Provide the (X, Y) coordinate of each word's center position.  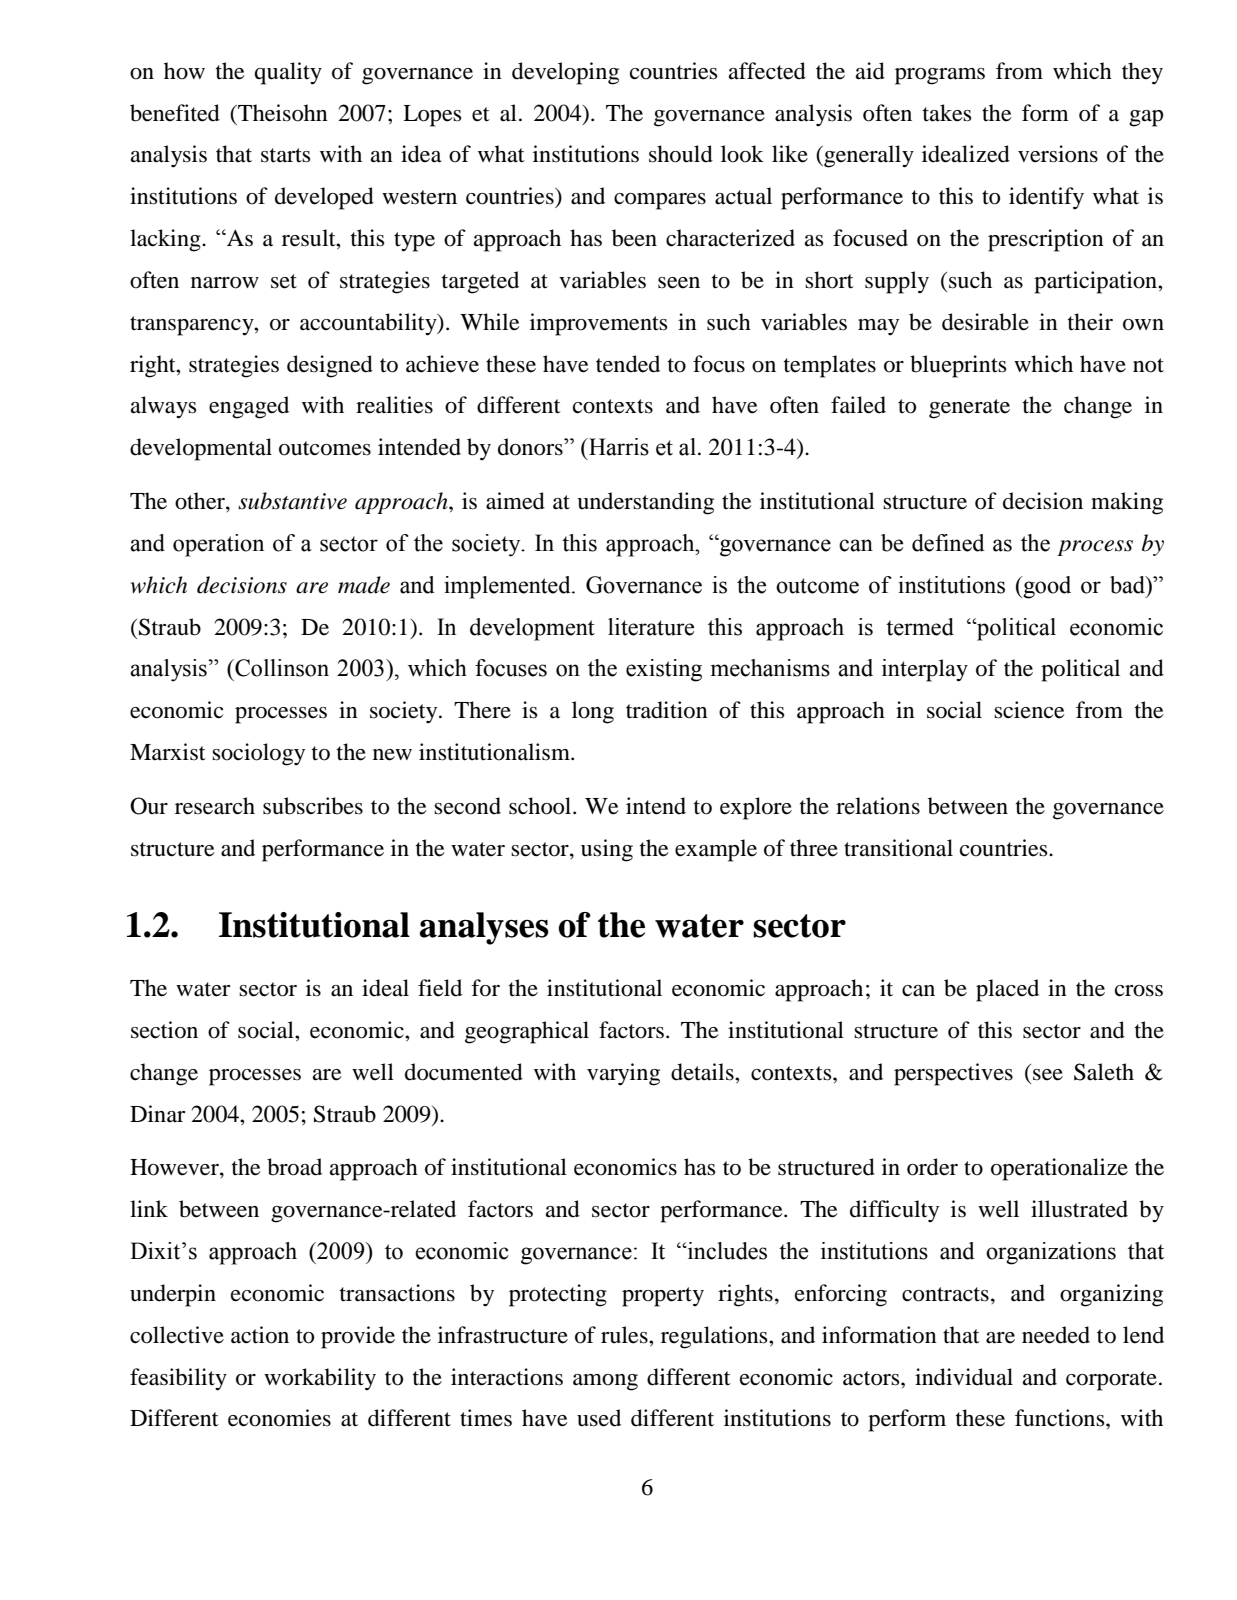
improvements (598, 324)
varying (623, 1074)
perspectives (953, 1074)
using (607, 850)
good (1046, 587)
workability (320, 1379)
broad (294, 1167)
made (364, 585)
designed (330, 366)
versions (1058, 154)
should (681, 154)
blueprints (958, 366)
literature (651, 627)
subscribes (313, 806)
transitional (898, 848)
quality (288, 73)
